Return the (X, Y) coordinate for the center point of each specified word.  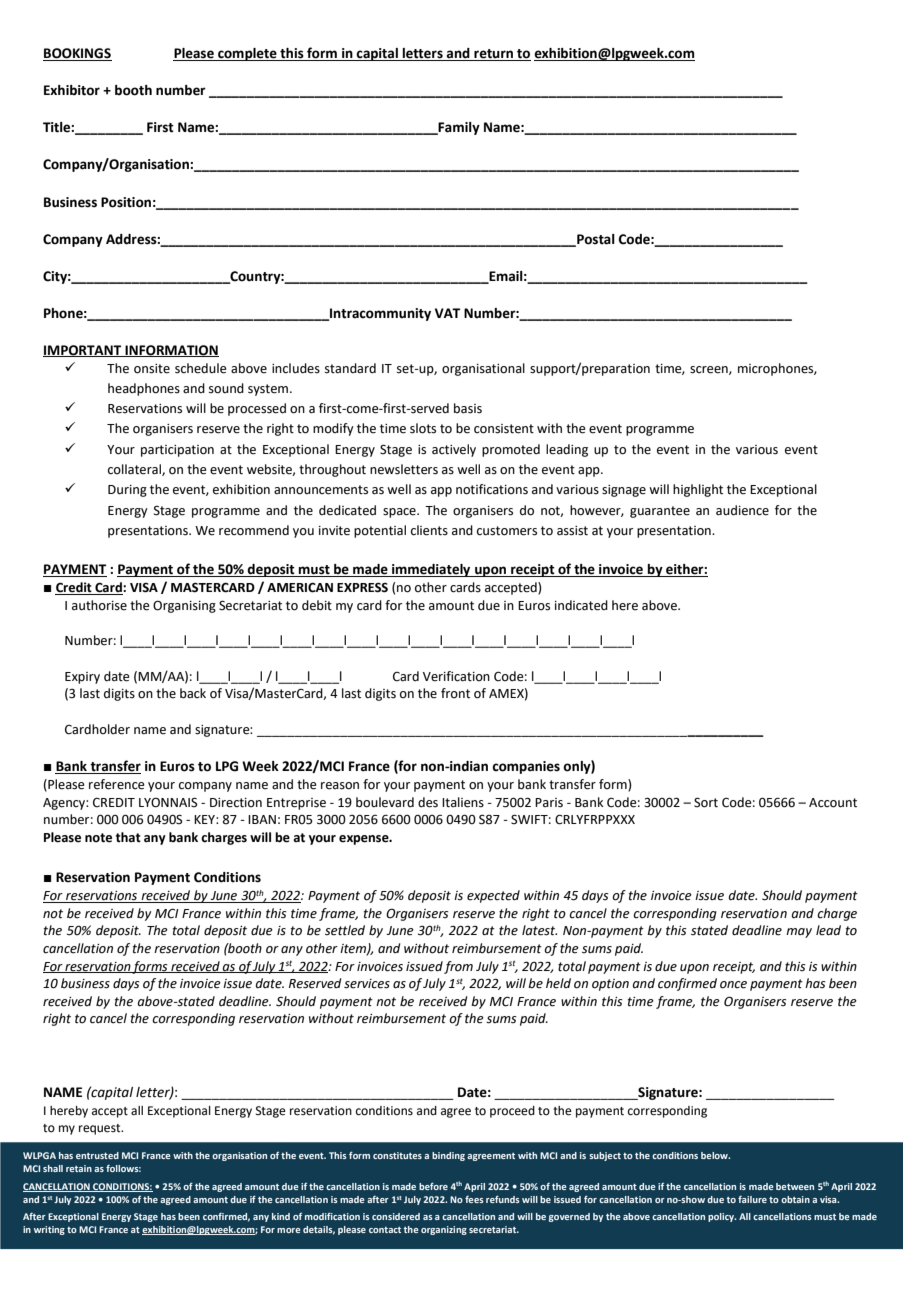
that (128, 837)
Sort (706, 802)
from (458, 967)
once (733, 985)
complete (247, 54)
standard (350, 368)
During (127, 491)
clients (429, 530)
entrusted (97, 1155)
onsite (152, 369)
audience (742, 510)
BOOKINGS (77, 54)
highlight (698, 490)
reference (117, 784)
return (493, 55)
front (455, 693)
